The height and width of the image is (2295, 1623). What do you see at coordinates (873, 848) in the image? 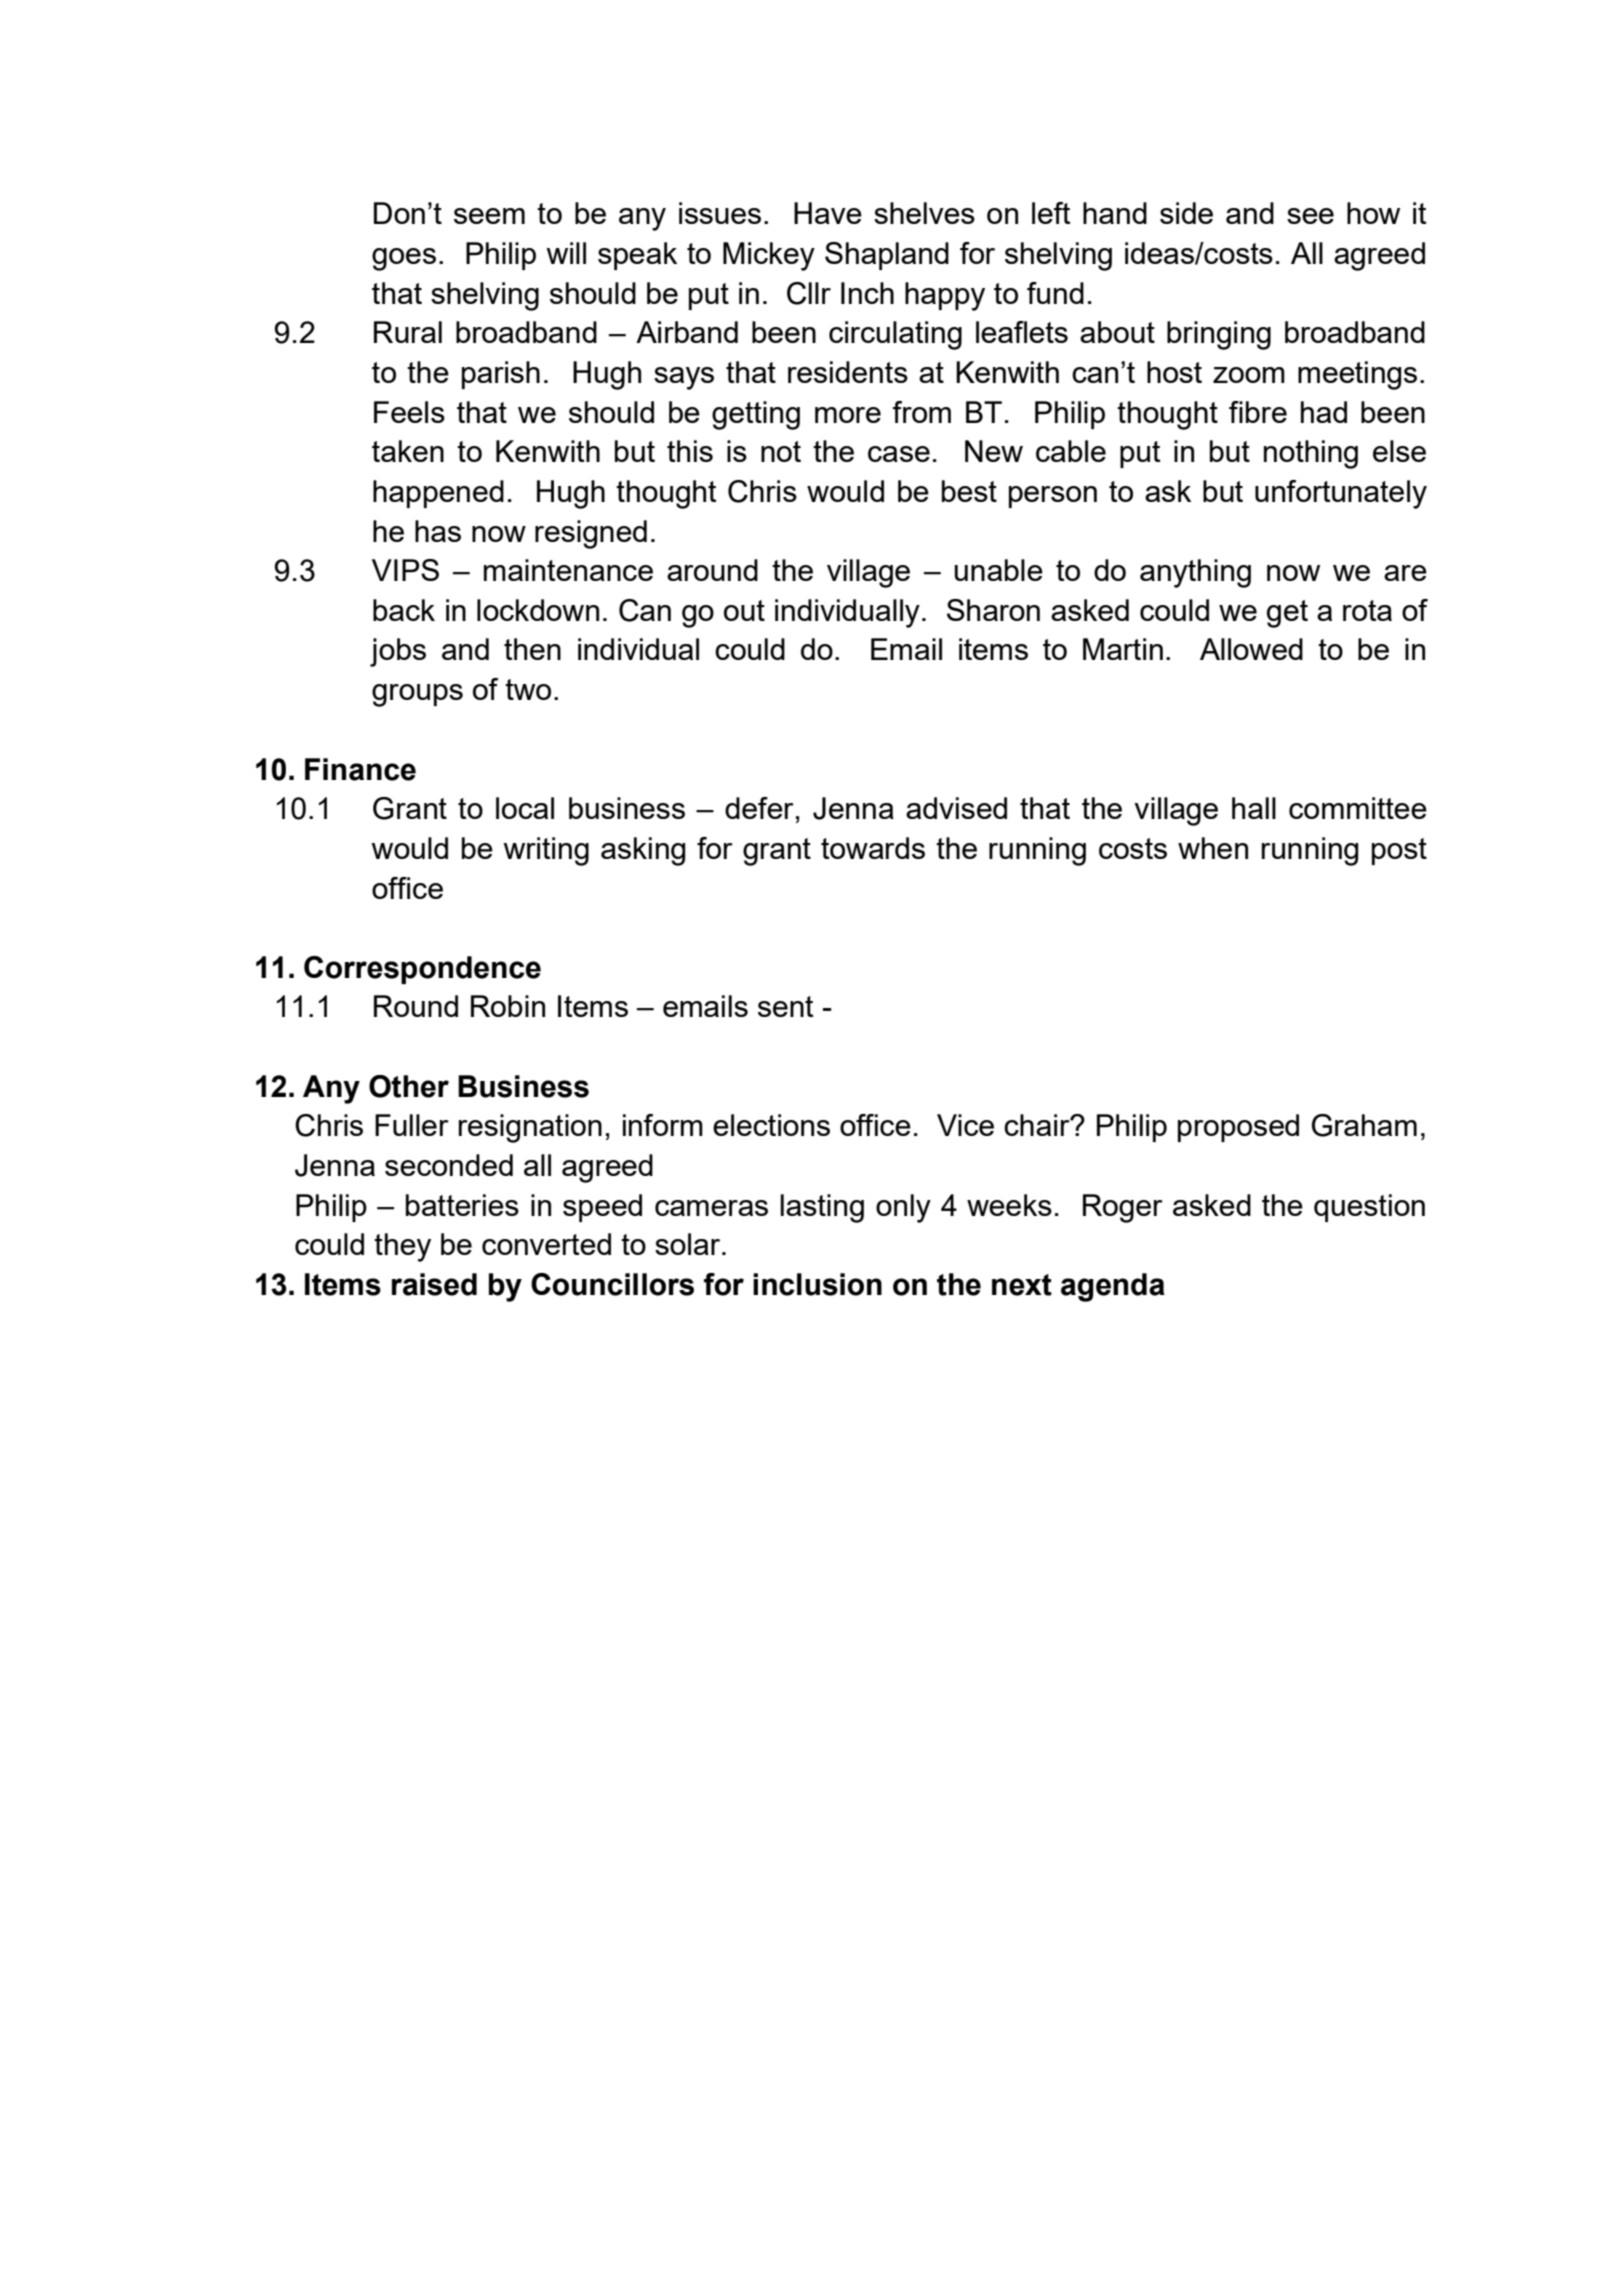
I see `towards` at bounding box center [873, 848].
